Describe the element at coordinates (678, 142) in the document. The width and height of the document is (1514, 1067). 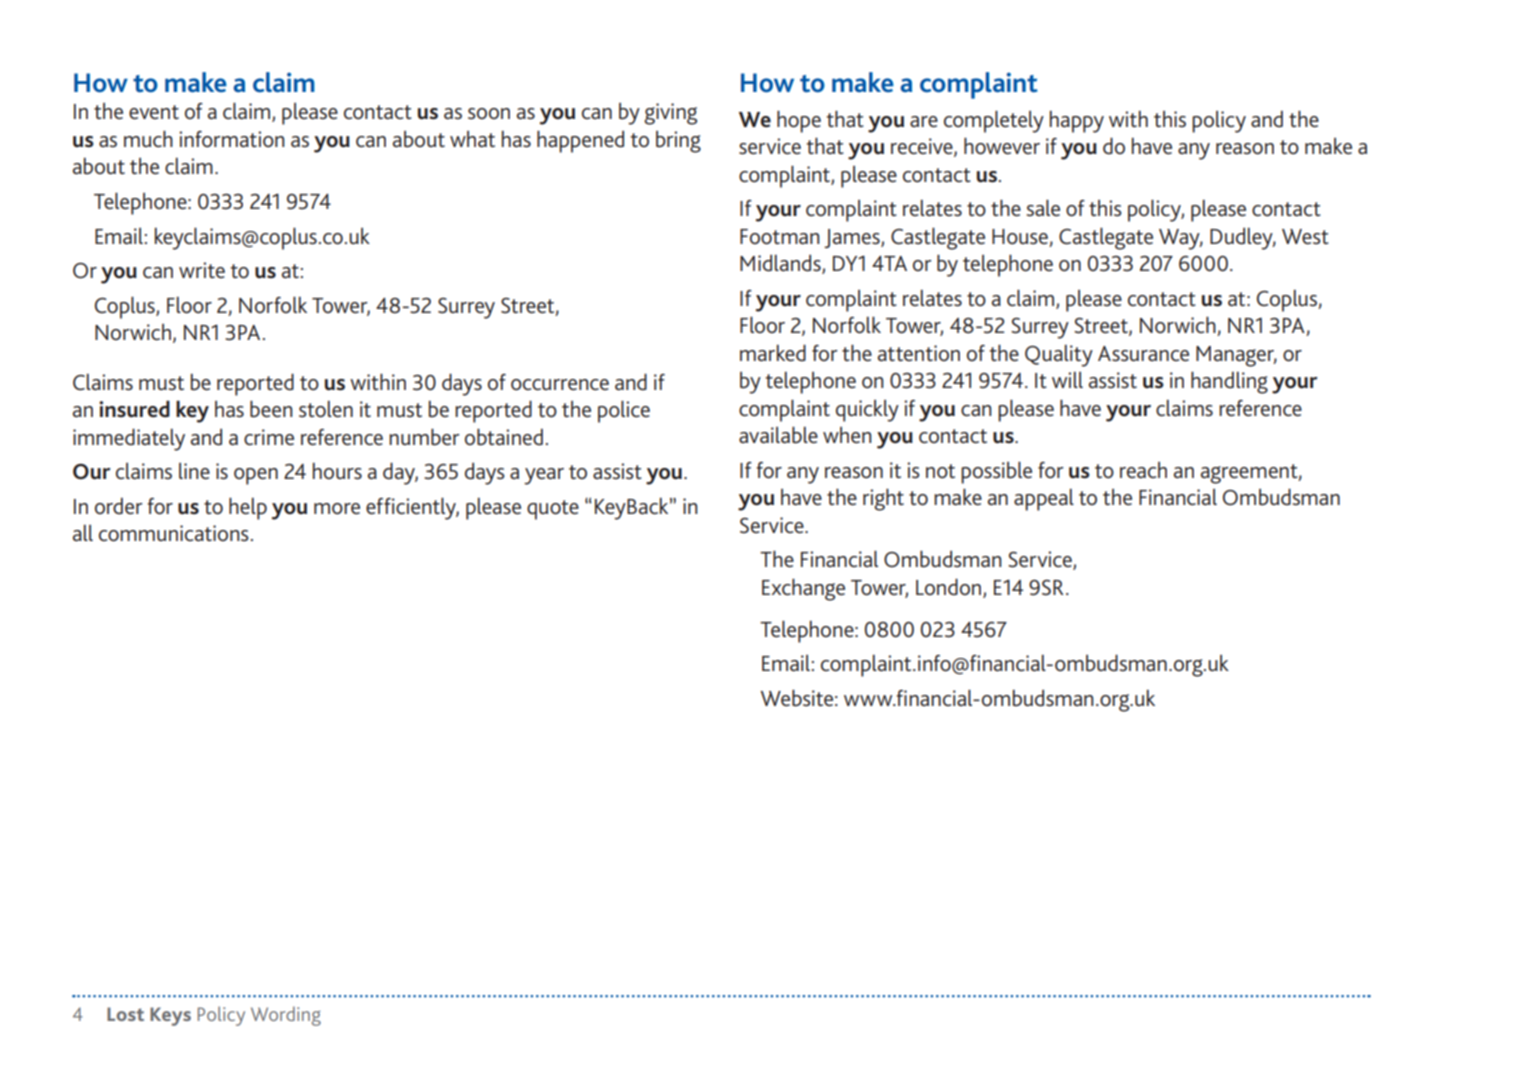
I see `bring` at that location.
